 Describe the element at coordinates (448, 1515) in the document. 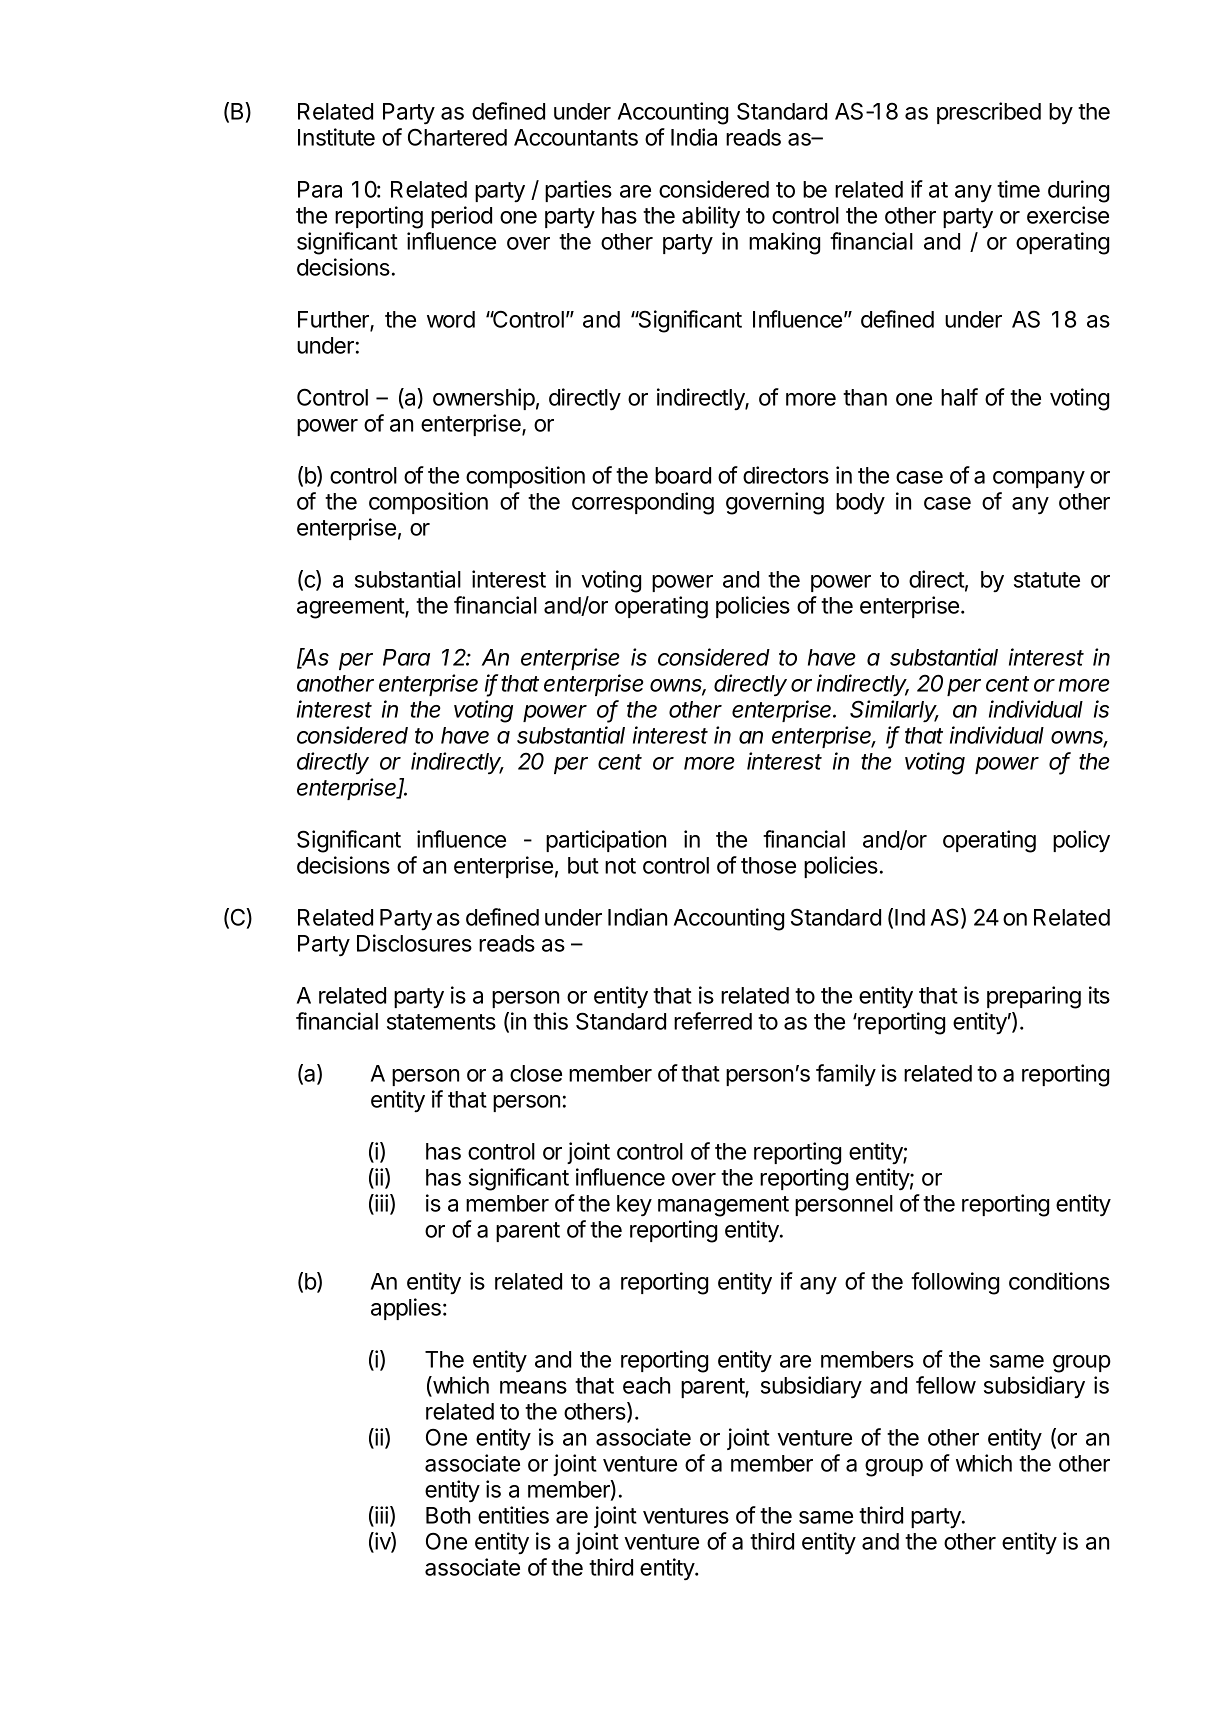

I see `Both` at that location.
